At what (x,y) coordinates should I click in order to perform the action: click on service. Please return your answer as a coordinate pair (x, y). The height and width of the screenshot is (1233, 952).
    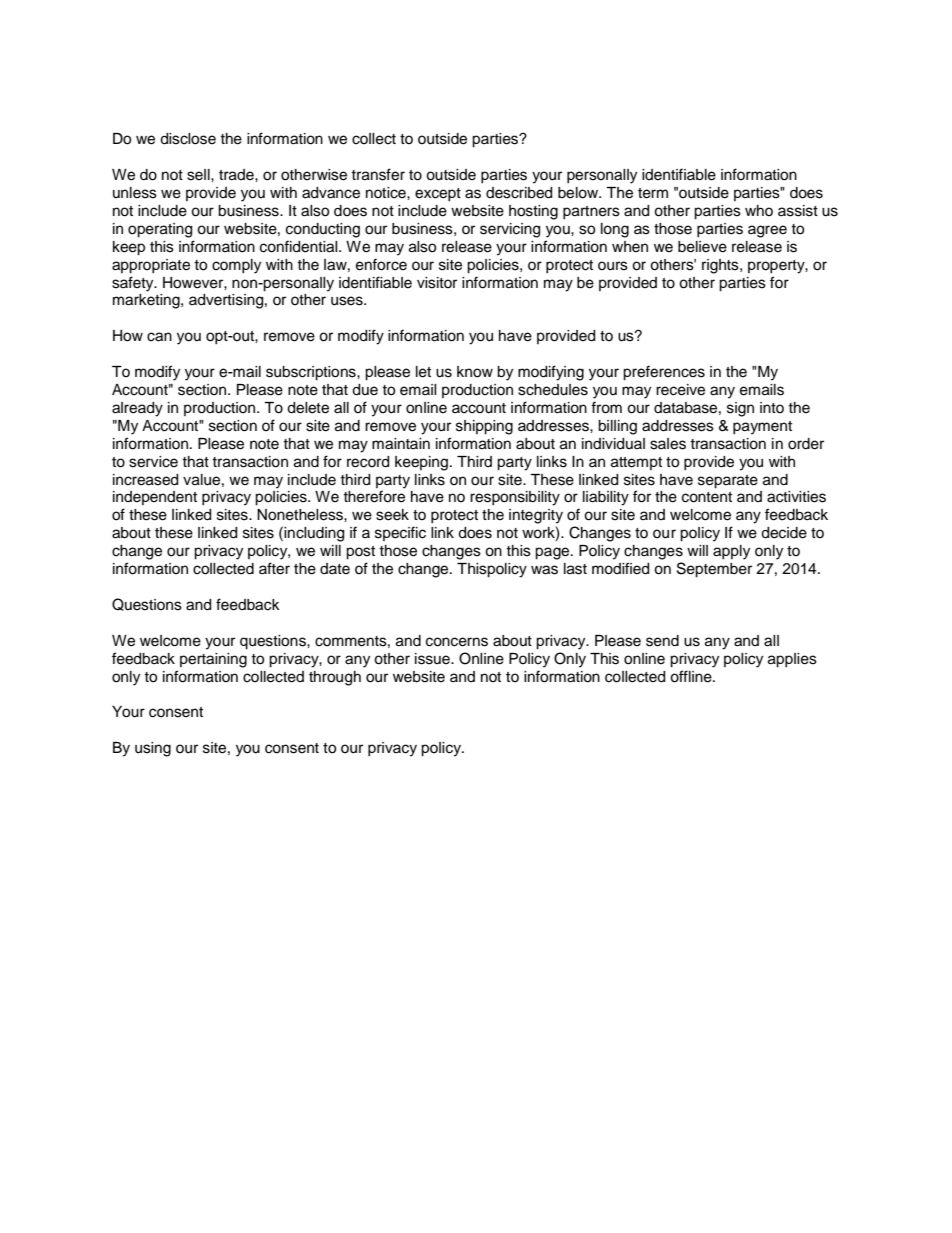
    Looking at the image, I should click on (153, 462).
